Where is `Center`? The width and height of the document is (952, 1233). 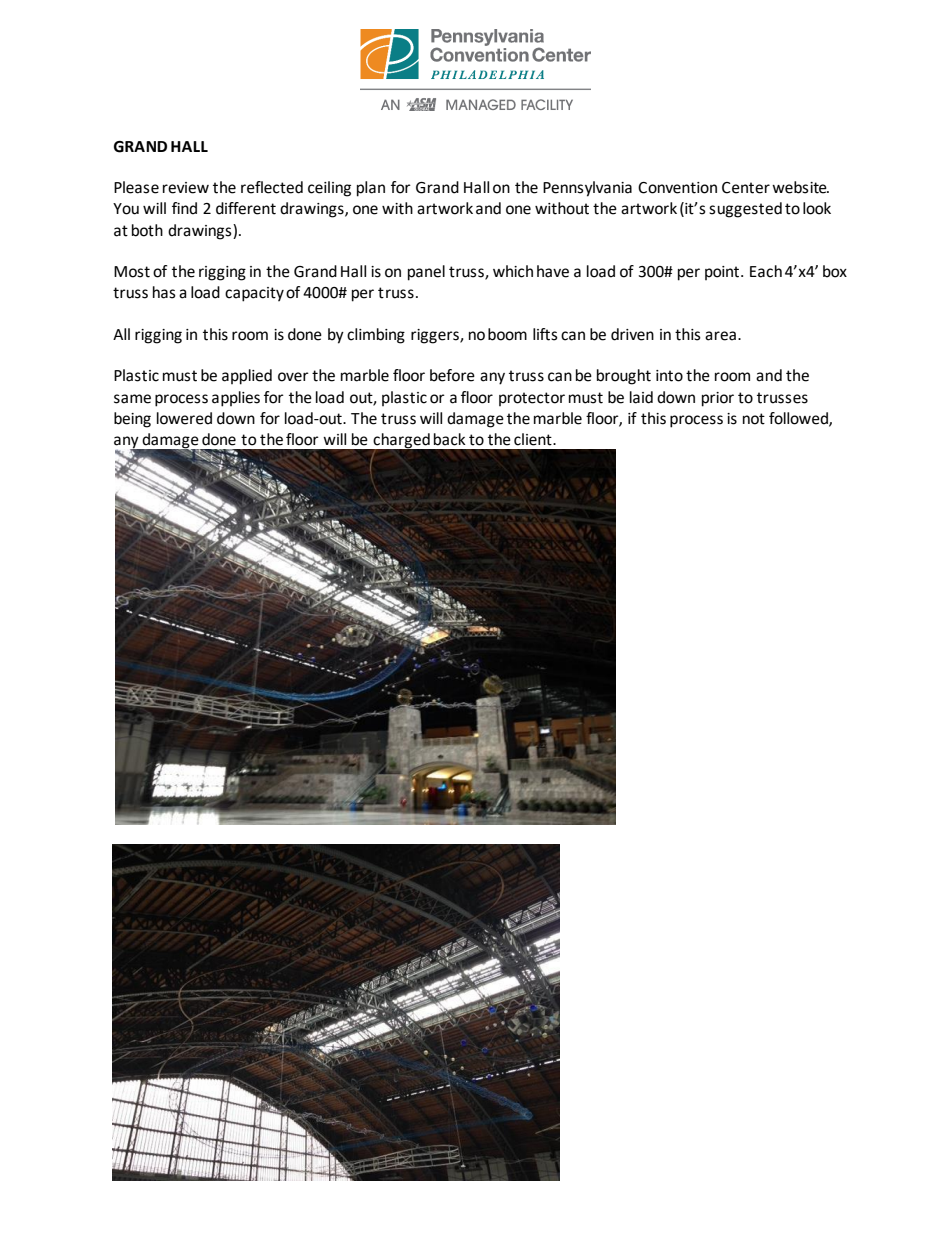
Center is located at coordinates (746, 188).
